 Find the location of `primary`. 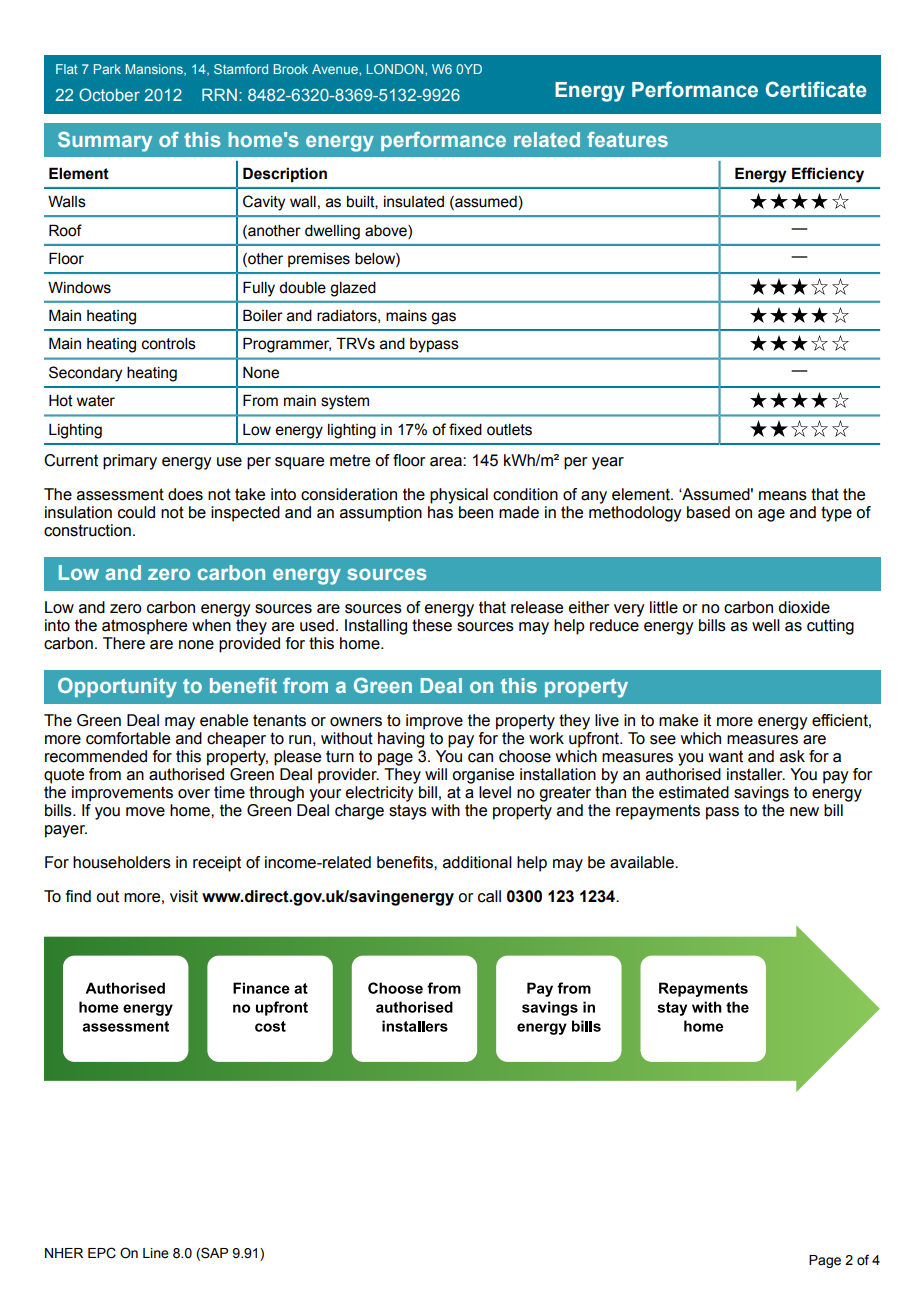

primary is located at coordinates (130, 462).
